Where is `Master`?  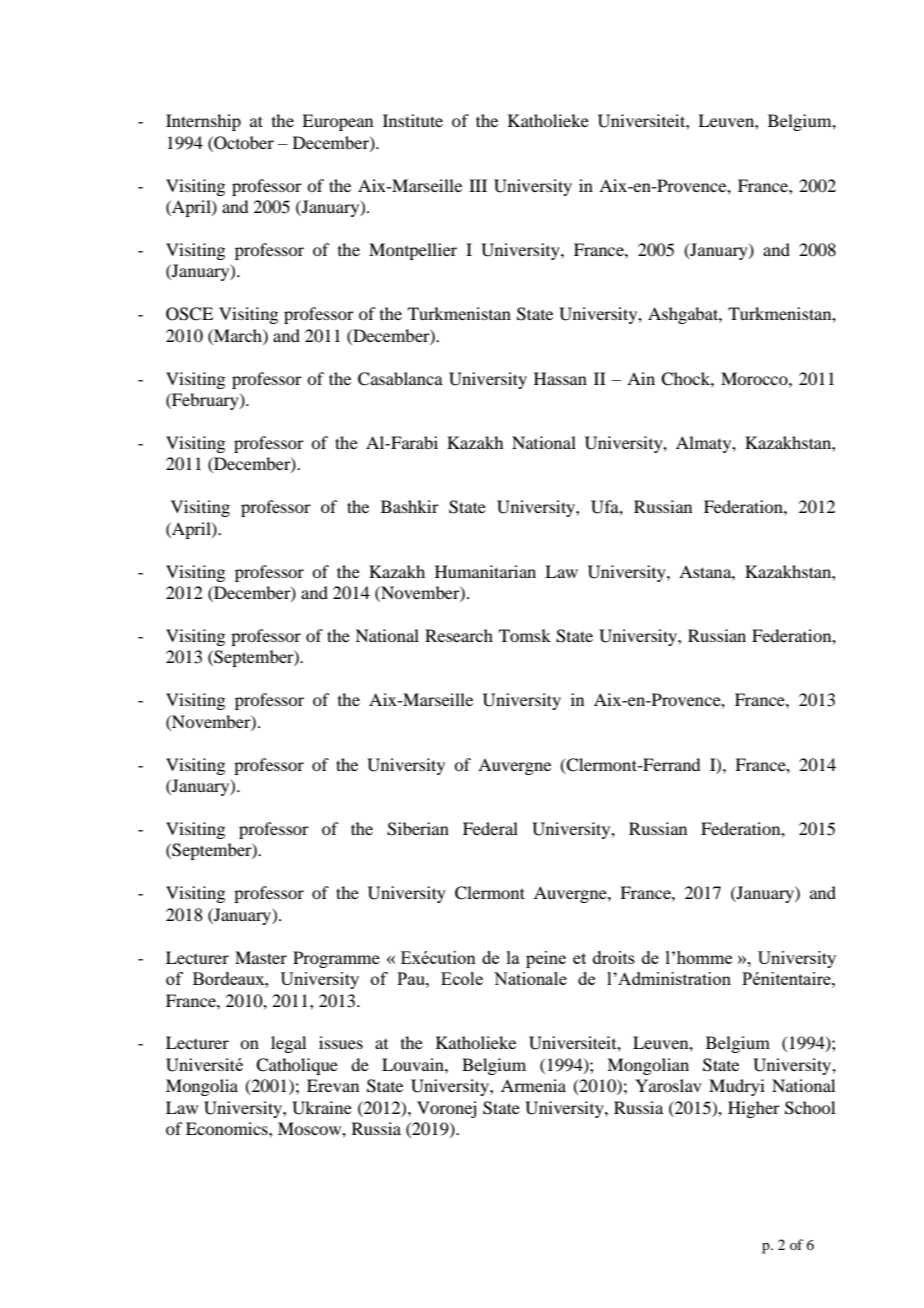
Master is located at coordinates (261, 957).
